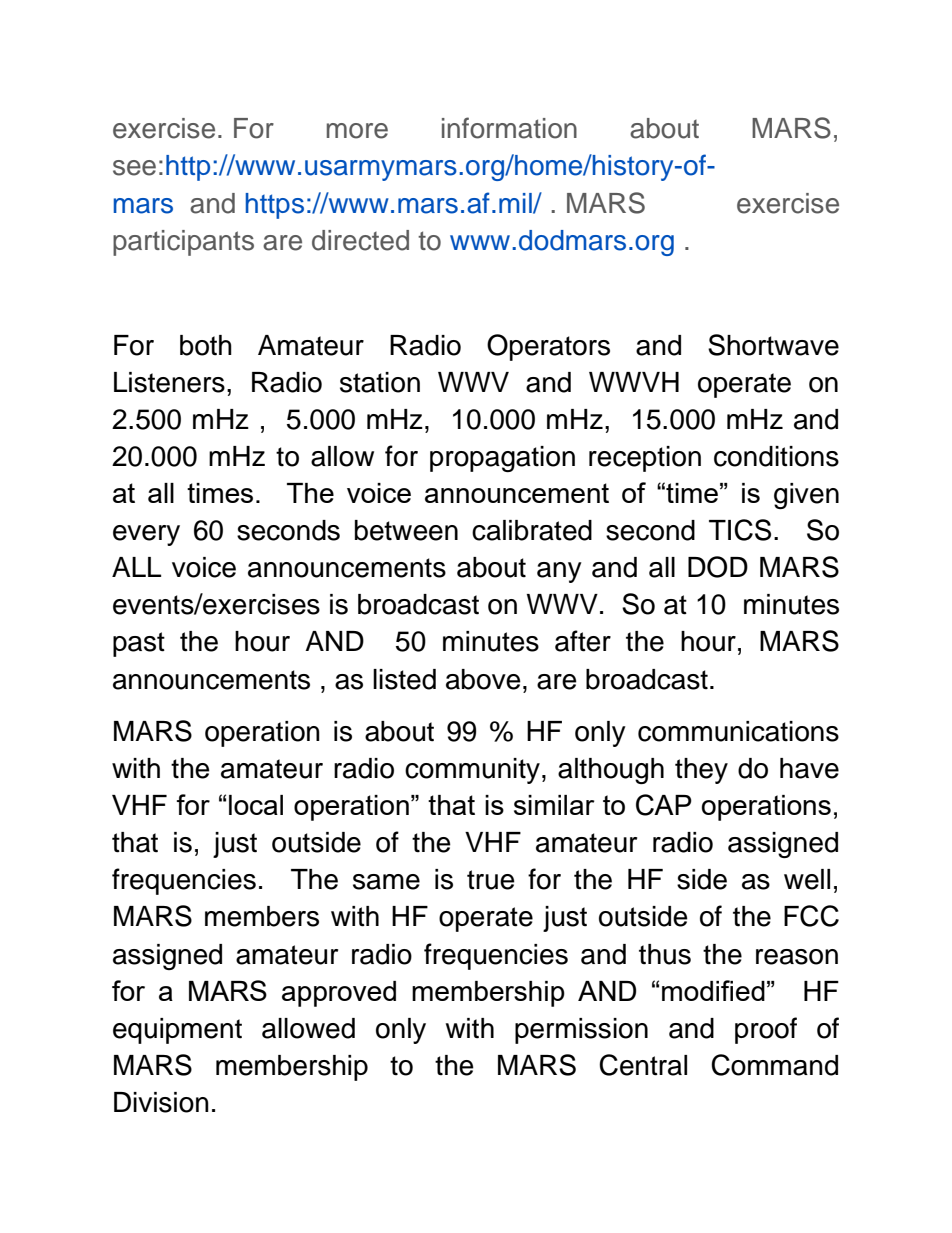 The image size is (952, 1233). What do you see at coordinates (509, 128) in the image?
I see `information` at bounding box center [509, 128].
